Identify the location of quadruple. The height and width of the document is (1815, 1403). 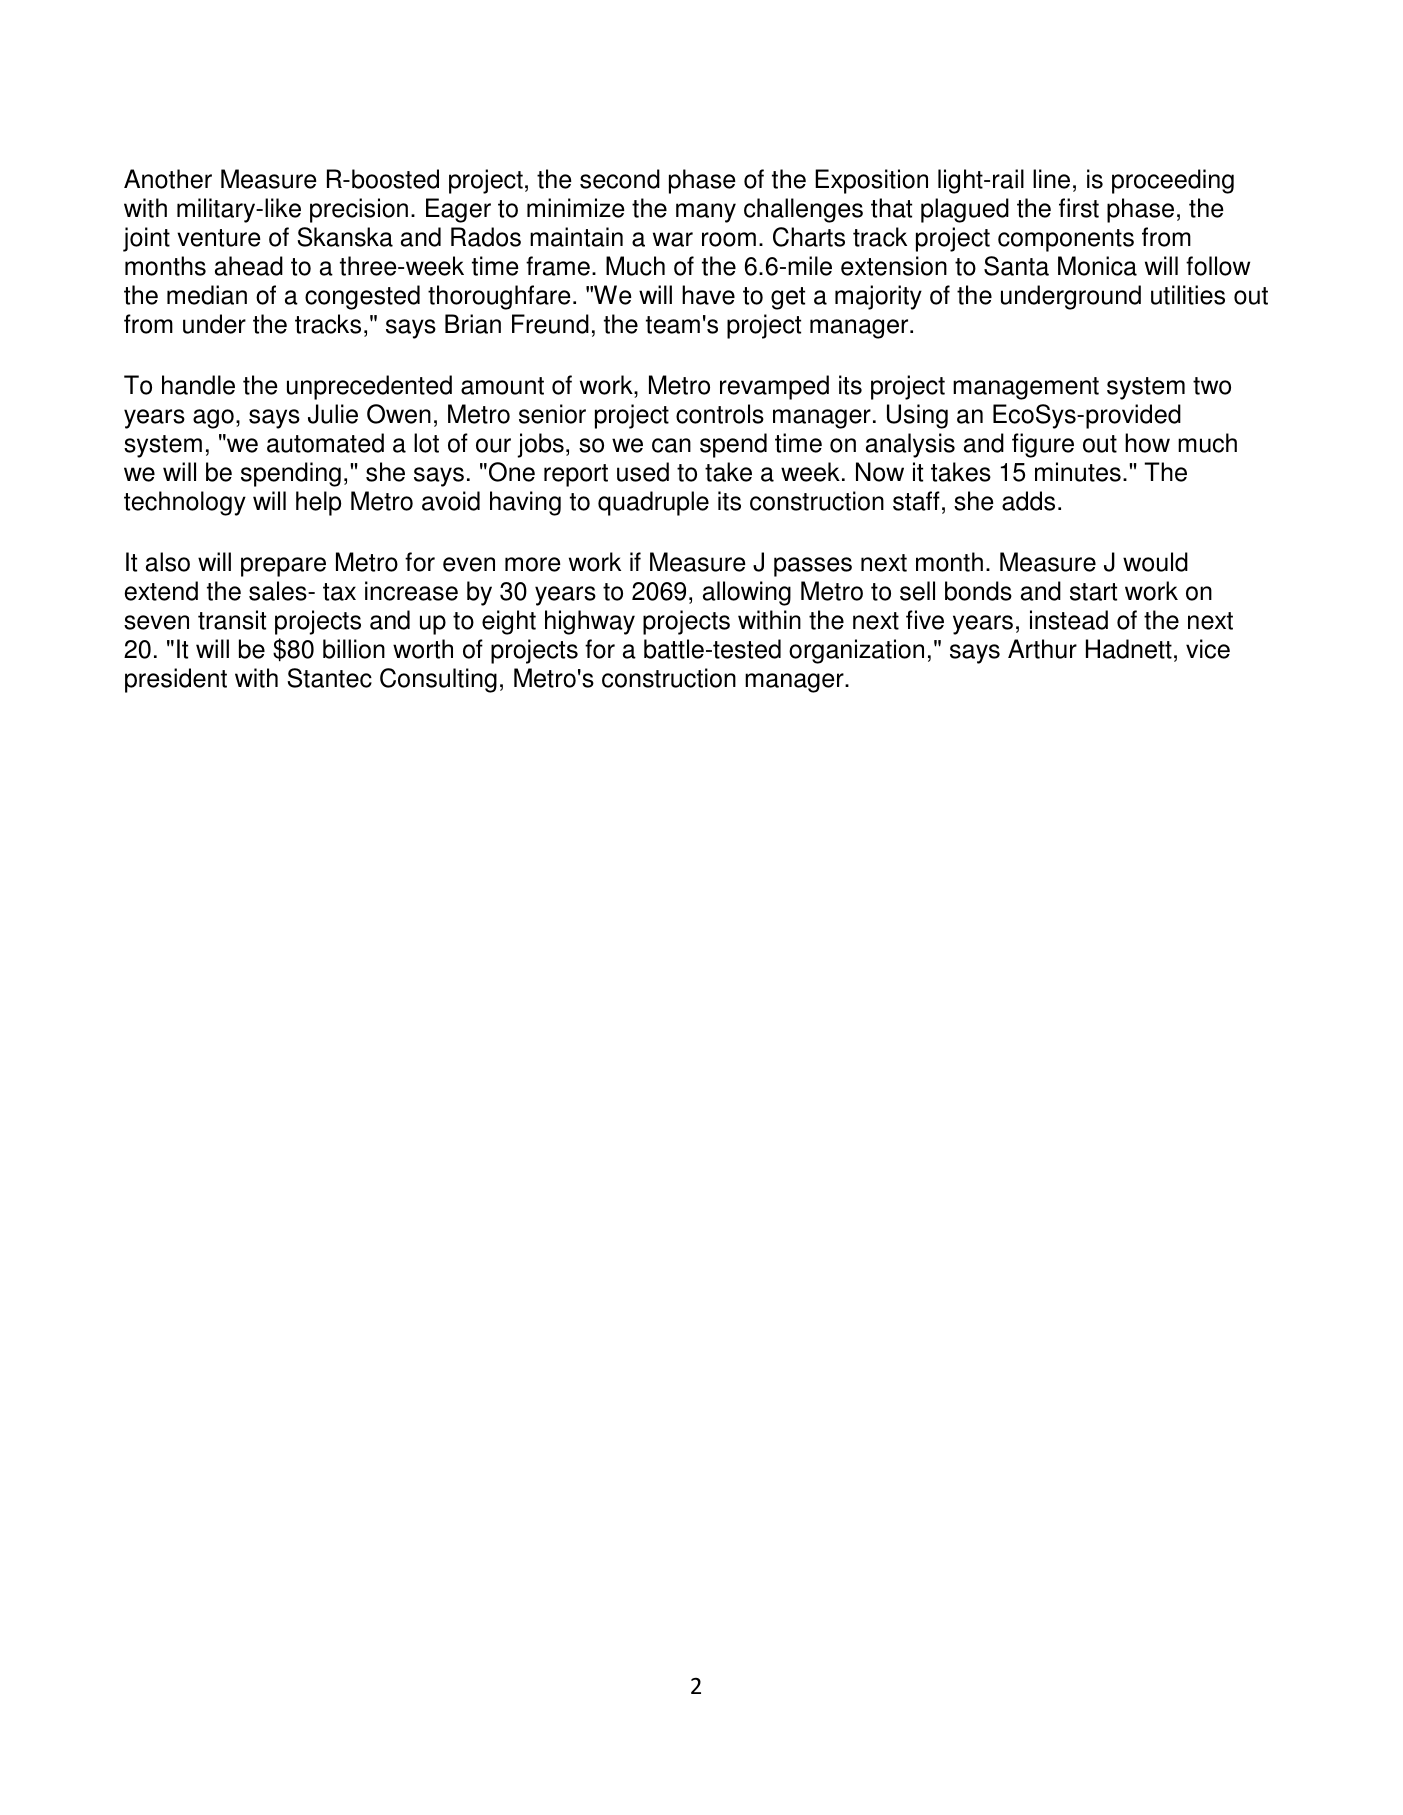
(653, 503).
